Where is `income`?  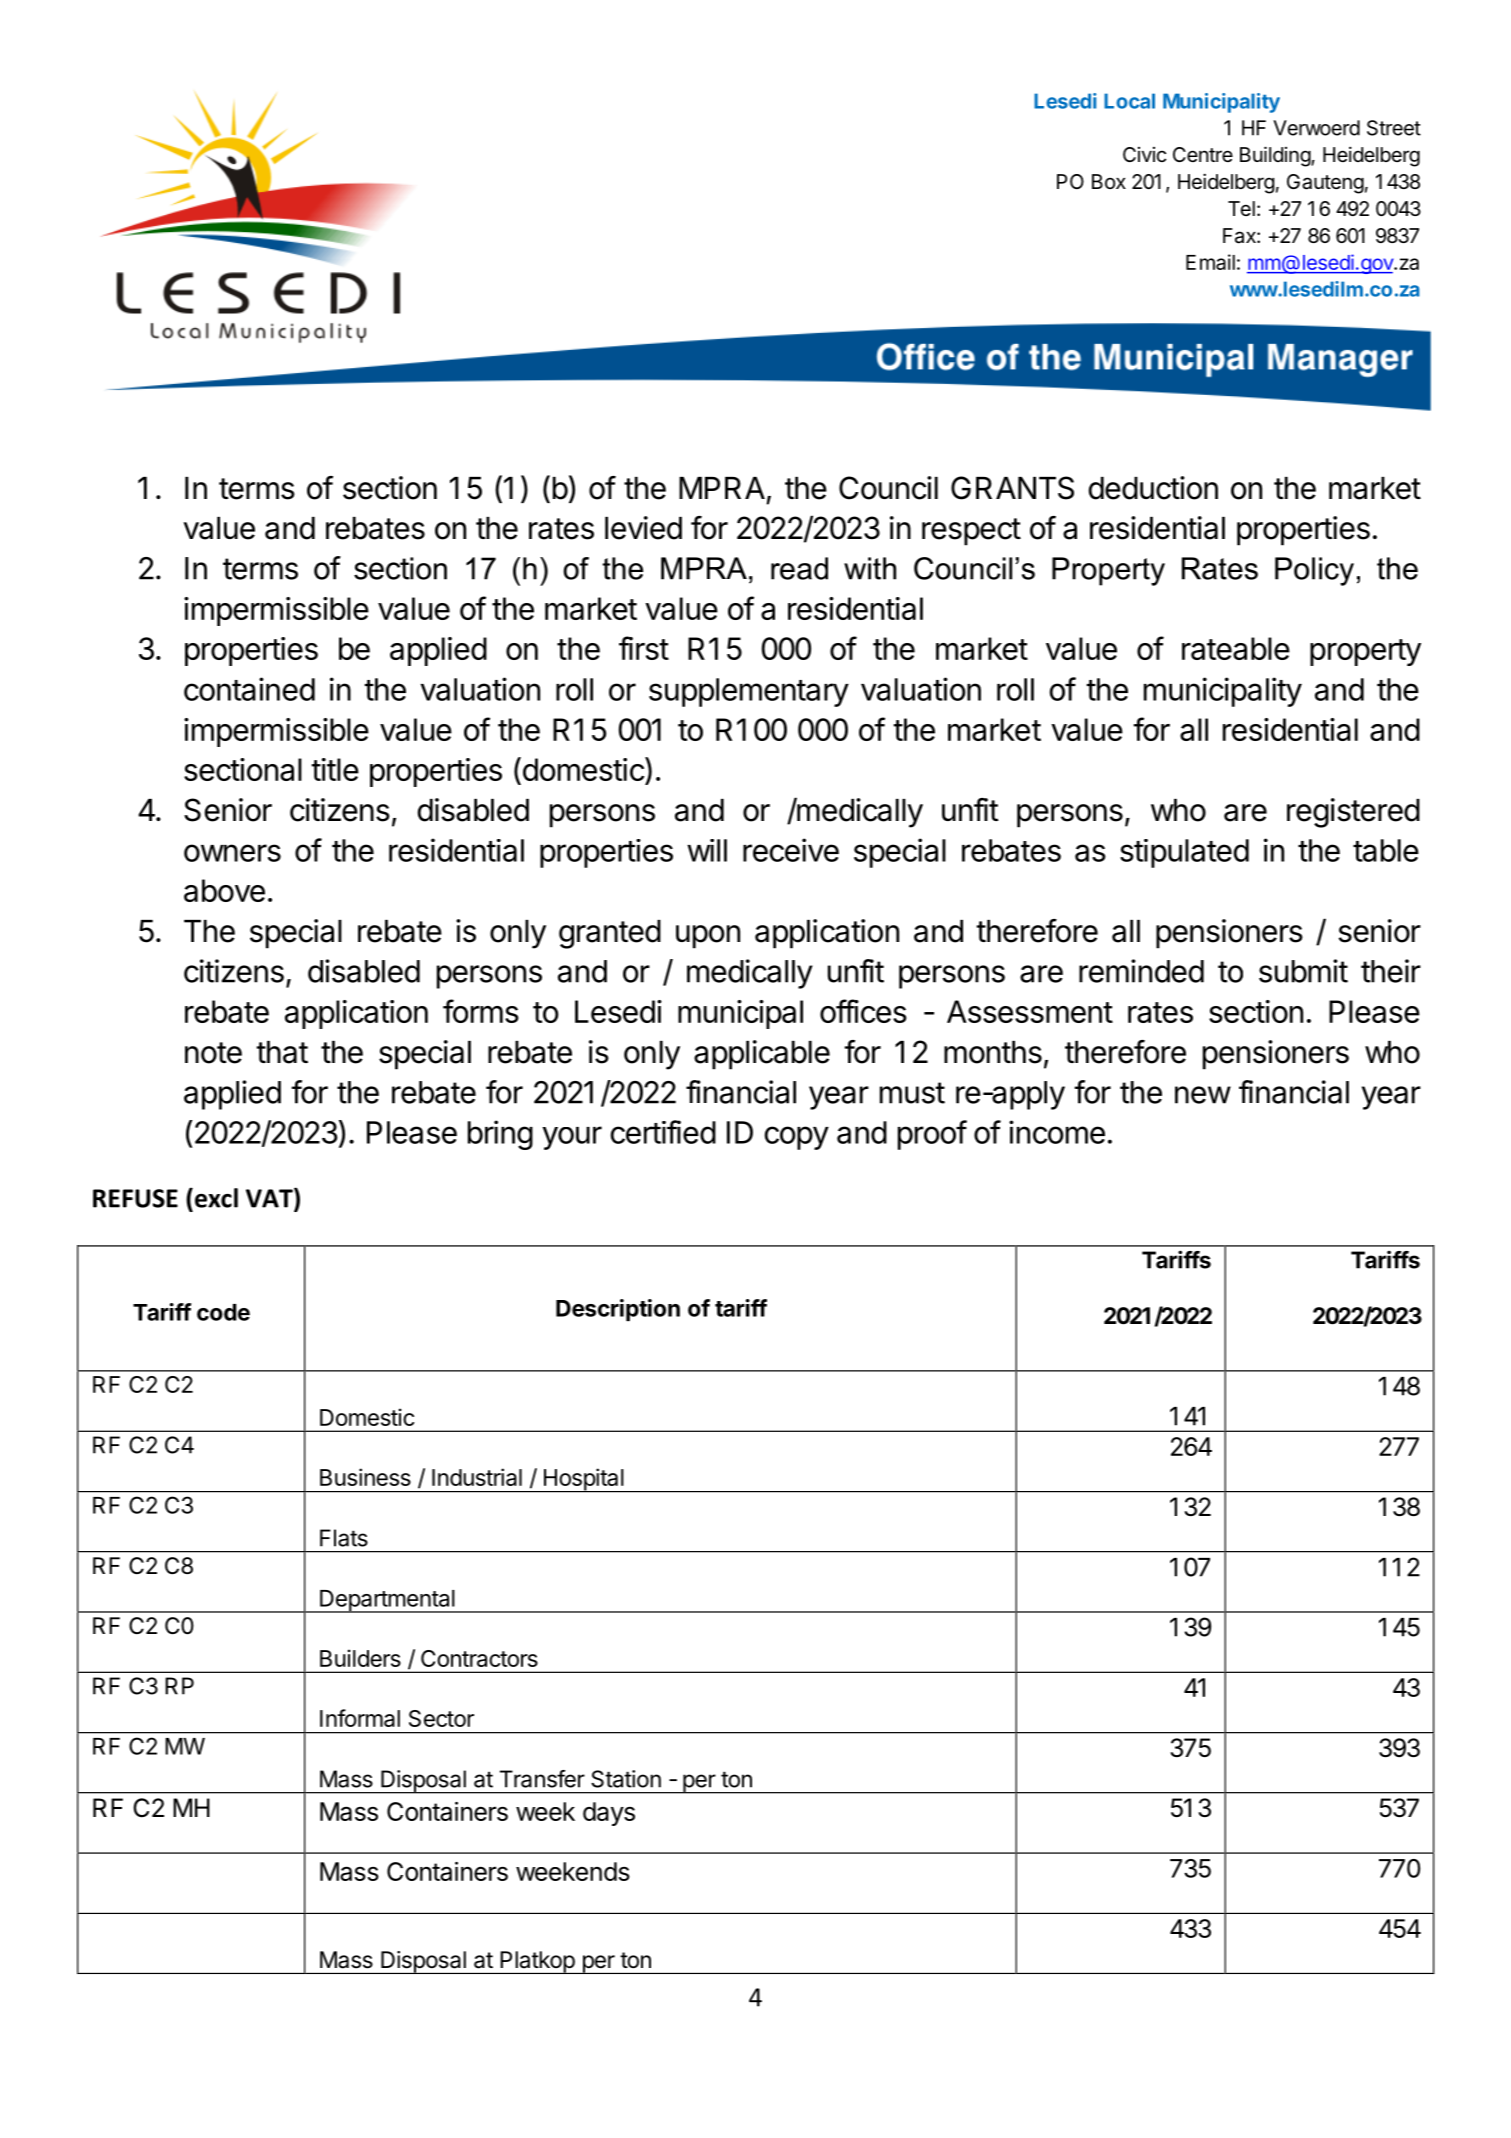
income is located at coordinates (1057, 1132).
